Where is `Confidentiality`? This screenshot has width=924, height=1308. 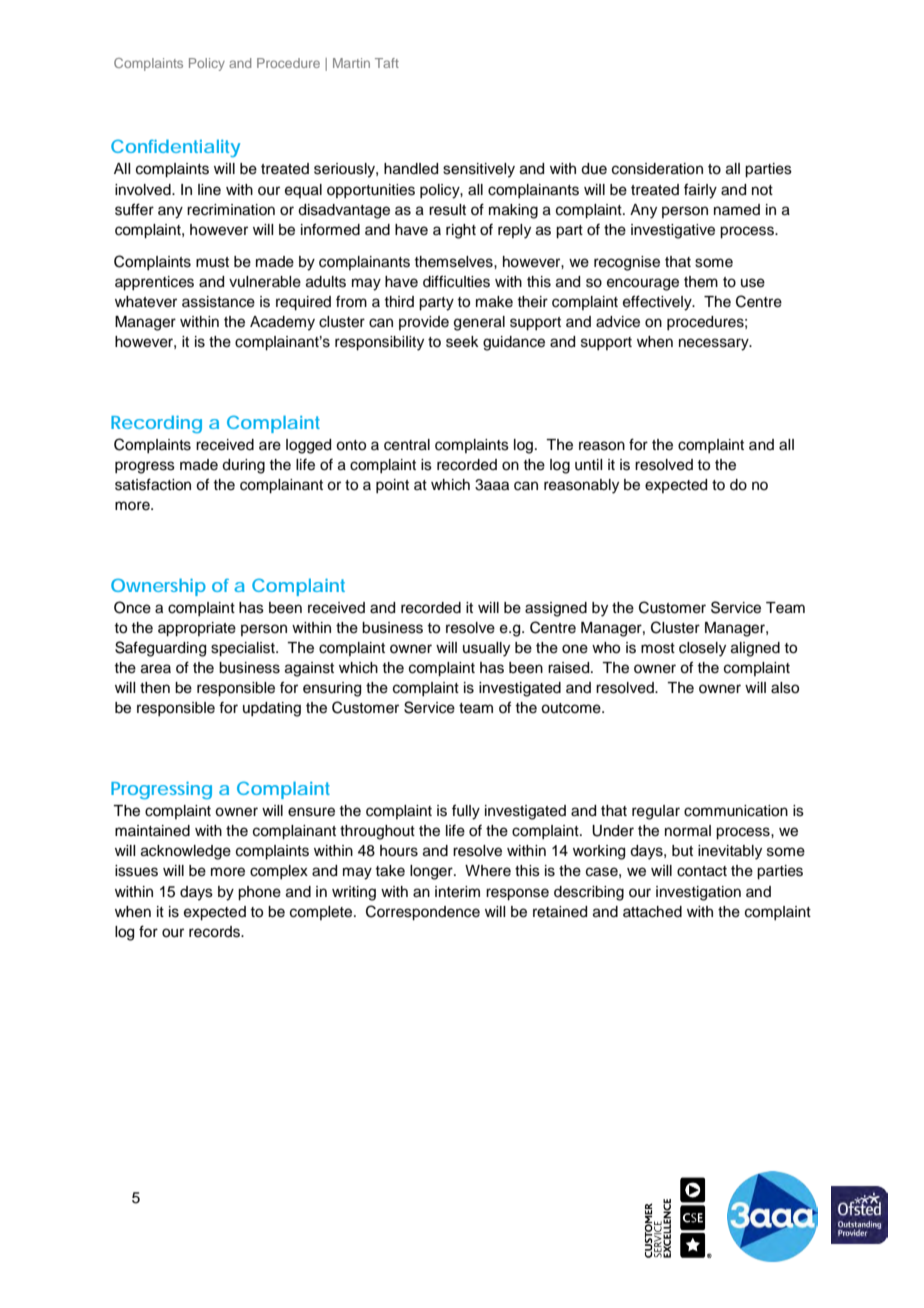
Confidentiality is located at coordinates (175, 148).
